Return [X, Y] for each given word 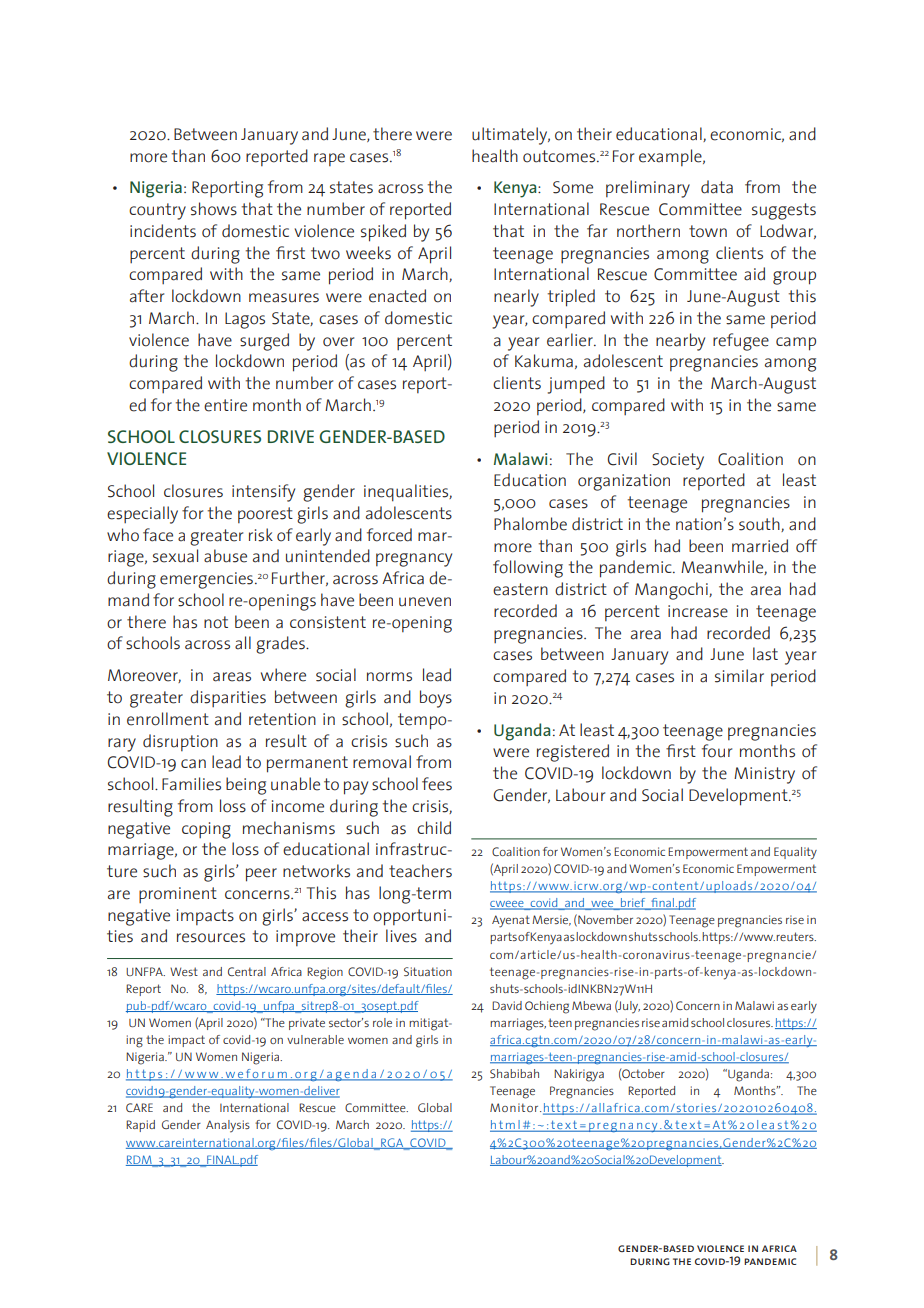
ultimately [511, 136]
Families [191, 784]
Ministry [764, 775]
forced [389, 535]
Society [678, 461]
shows [214, 209]
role [382, 1022]
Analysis [228, 1126]
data [717, 187]
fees [437, 784]
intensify [263, 493]
